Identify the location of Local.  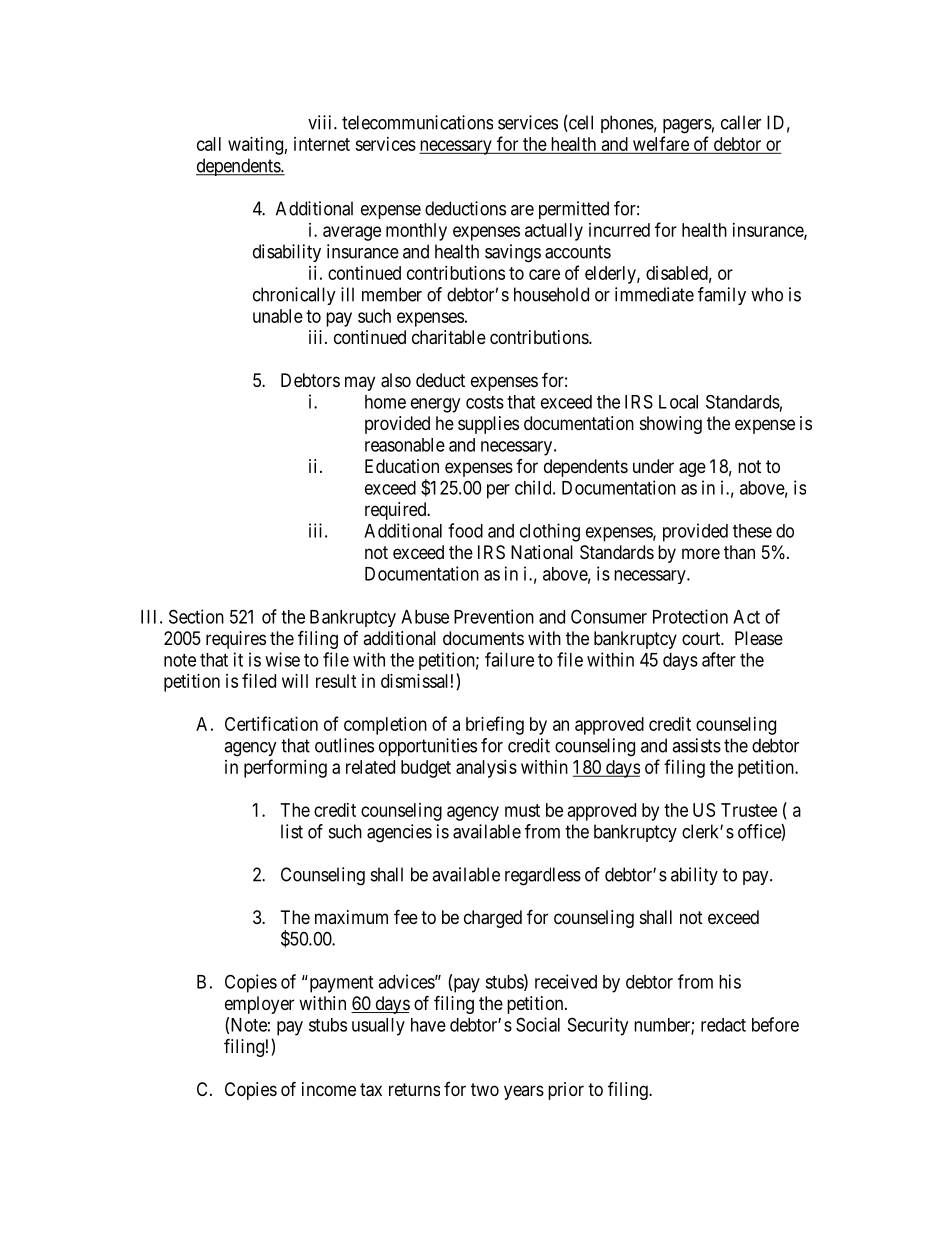
(678, 402).
